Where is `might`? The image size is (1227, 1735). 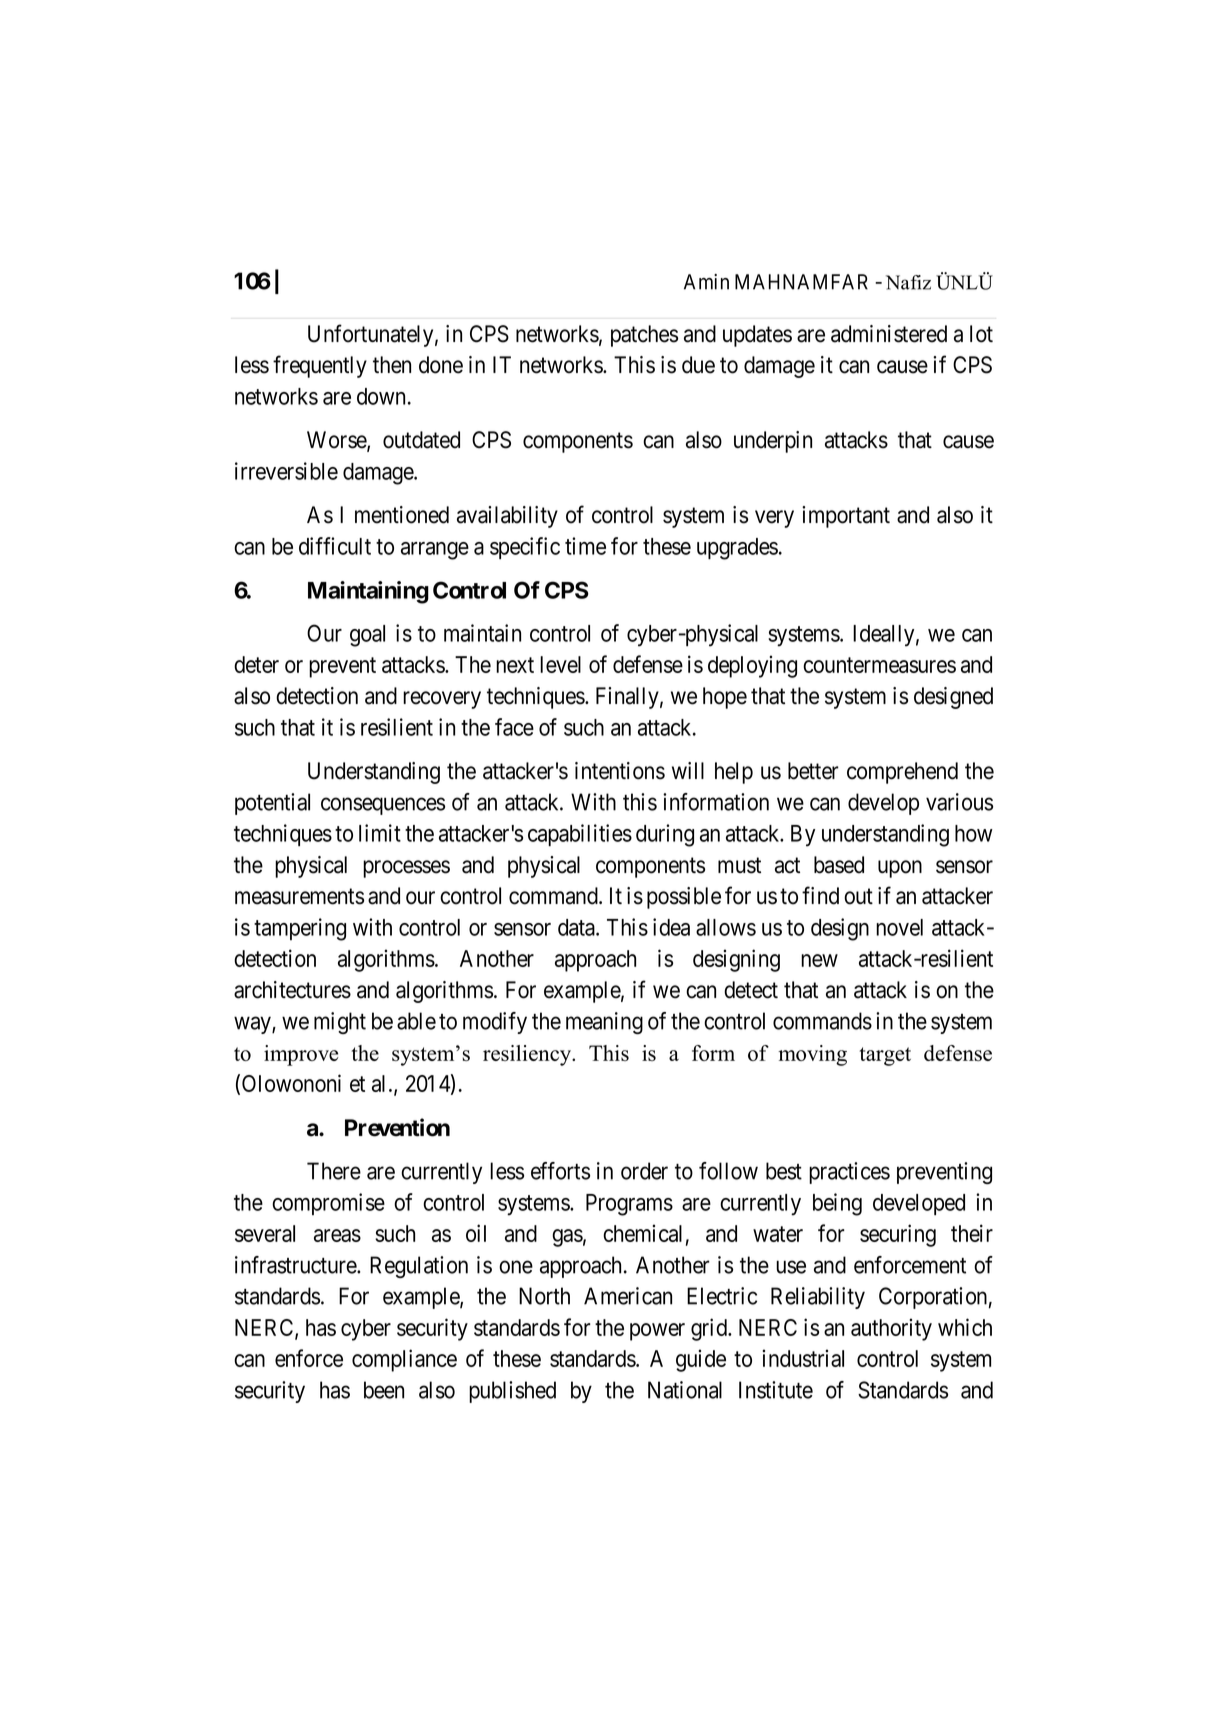 might is located at coordinates (340, 1023).
